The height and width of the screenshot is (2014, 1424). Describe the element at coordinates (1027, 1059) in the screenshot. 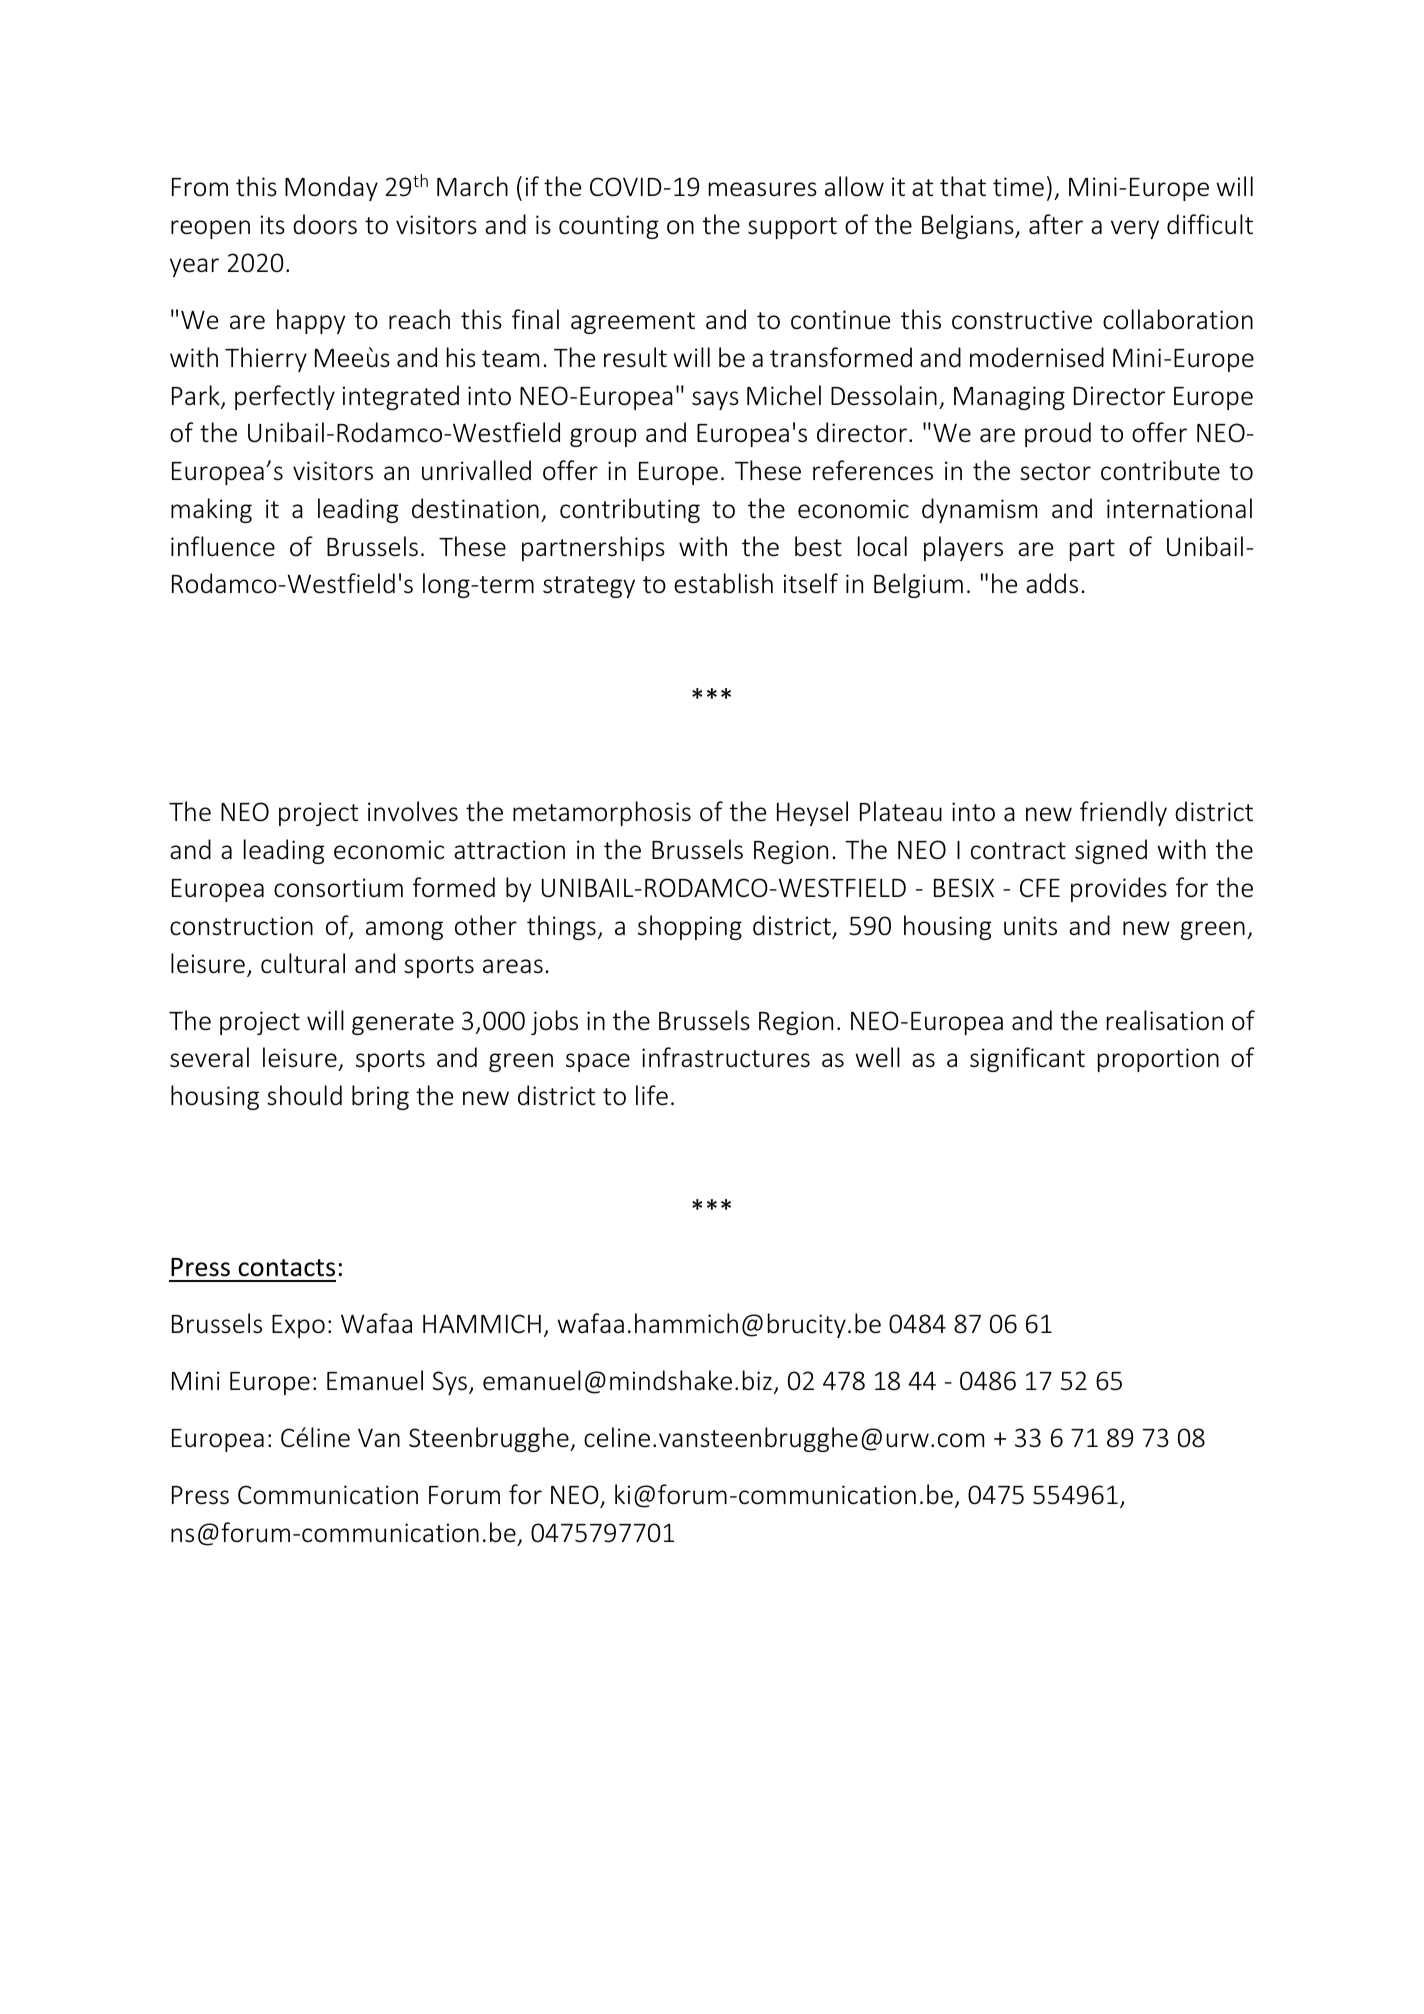

I see `significant` at that location.
